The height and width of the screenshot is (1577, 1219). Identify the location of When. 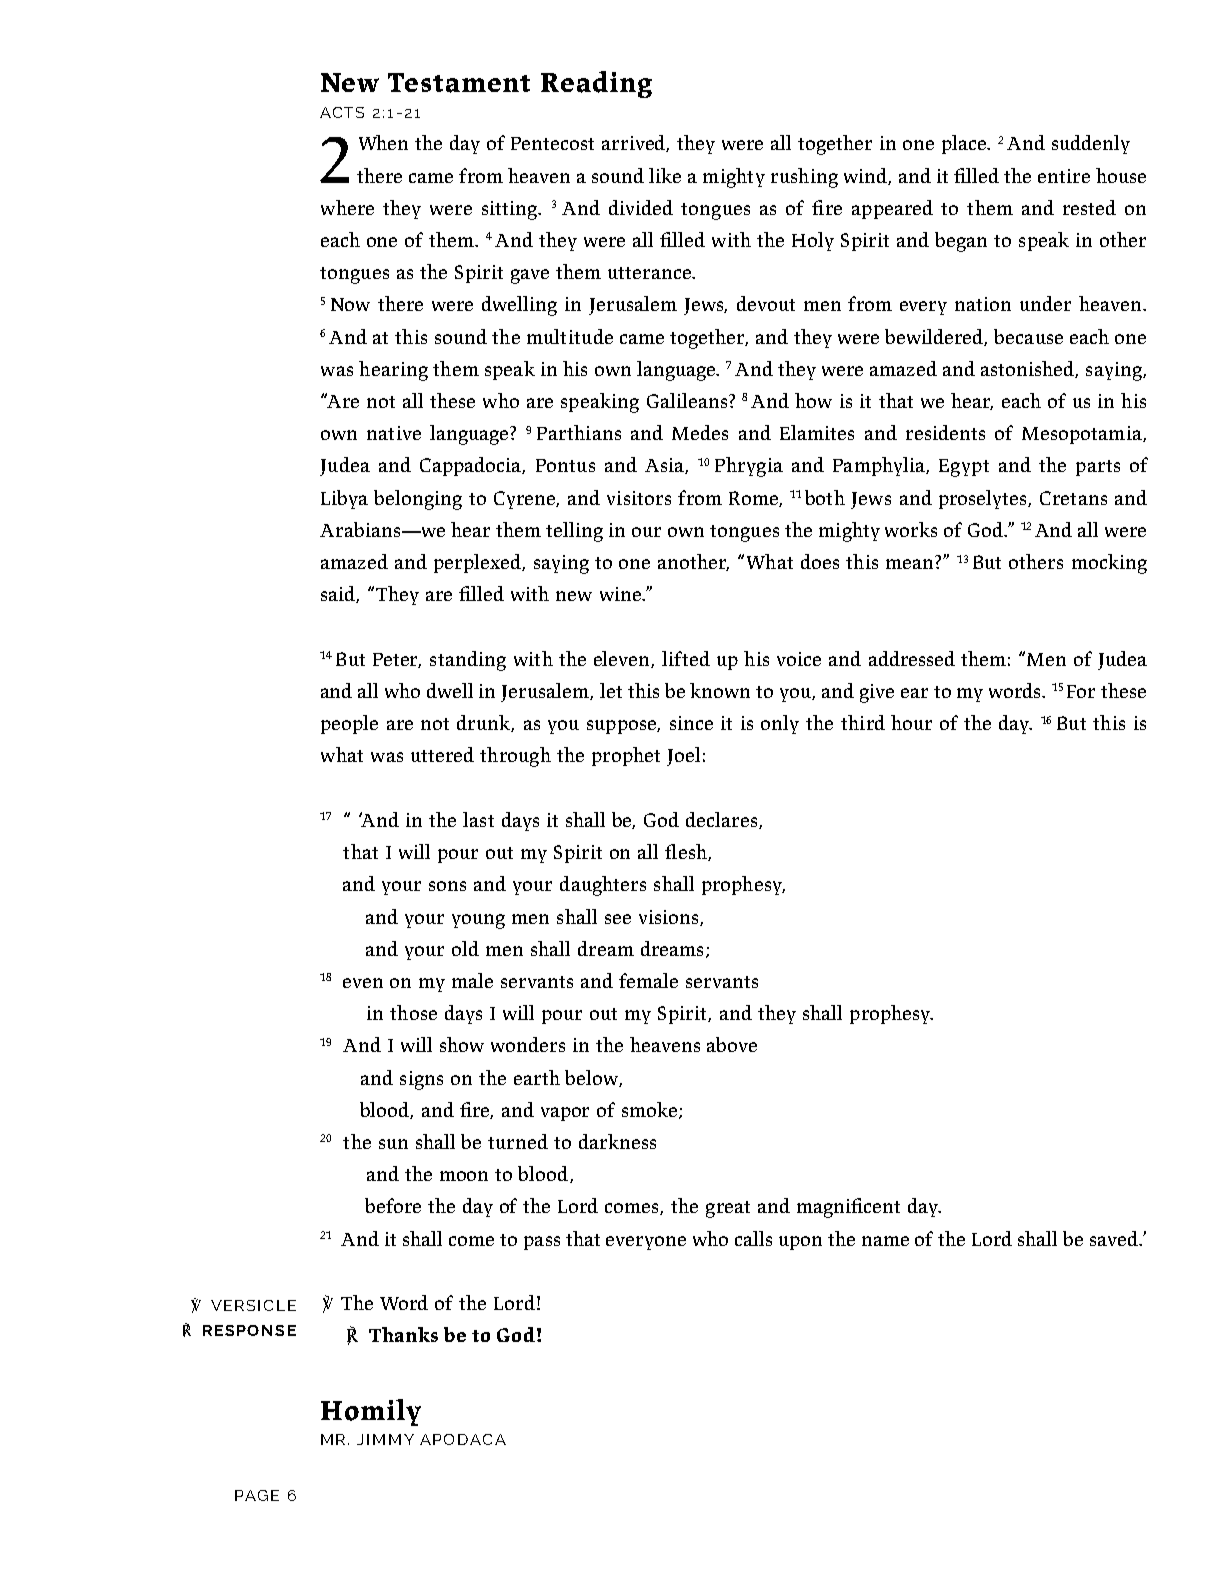
(383, 142).
